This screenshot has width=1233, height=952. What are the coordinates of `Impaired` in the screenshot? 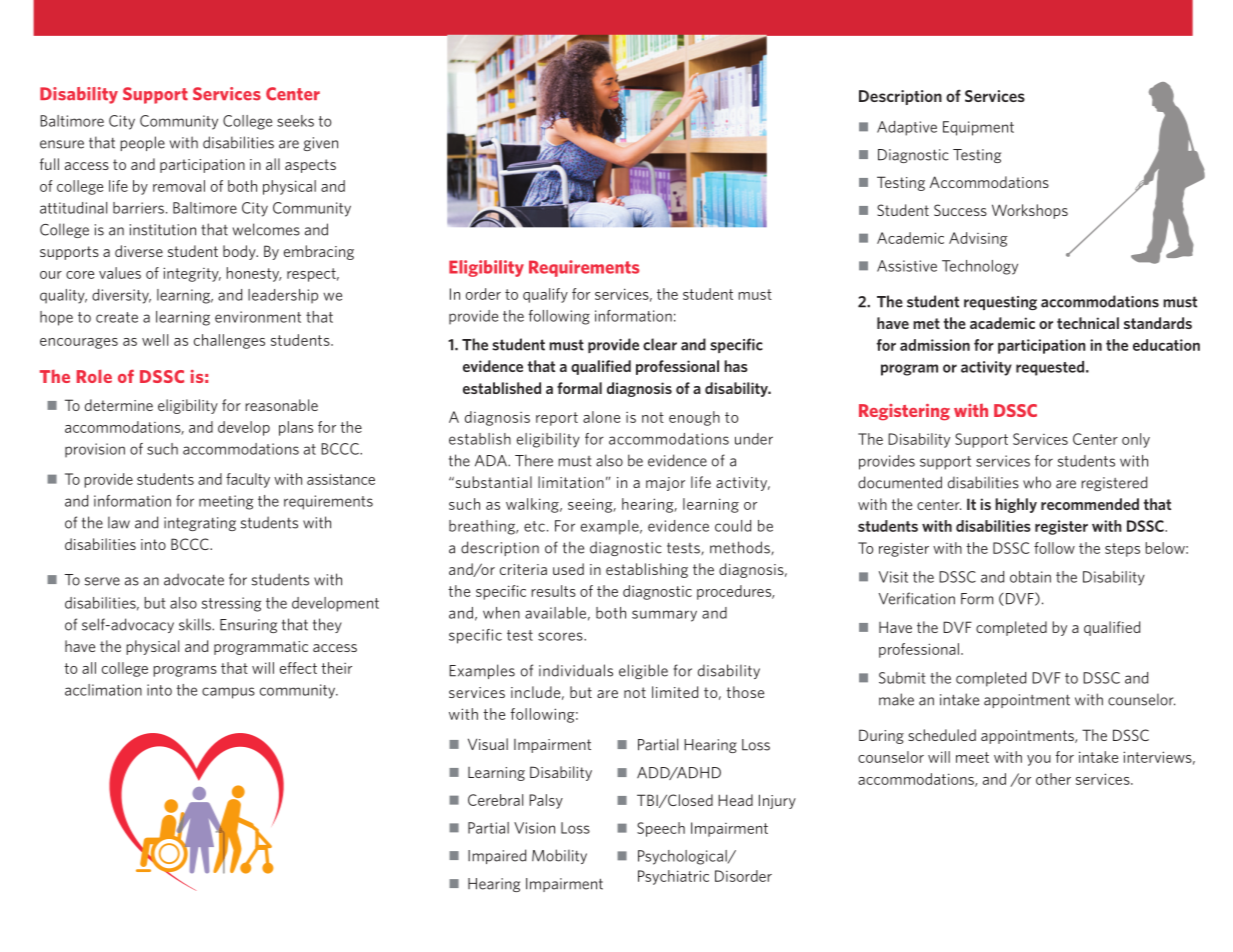 It's located at (497, 856).
